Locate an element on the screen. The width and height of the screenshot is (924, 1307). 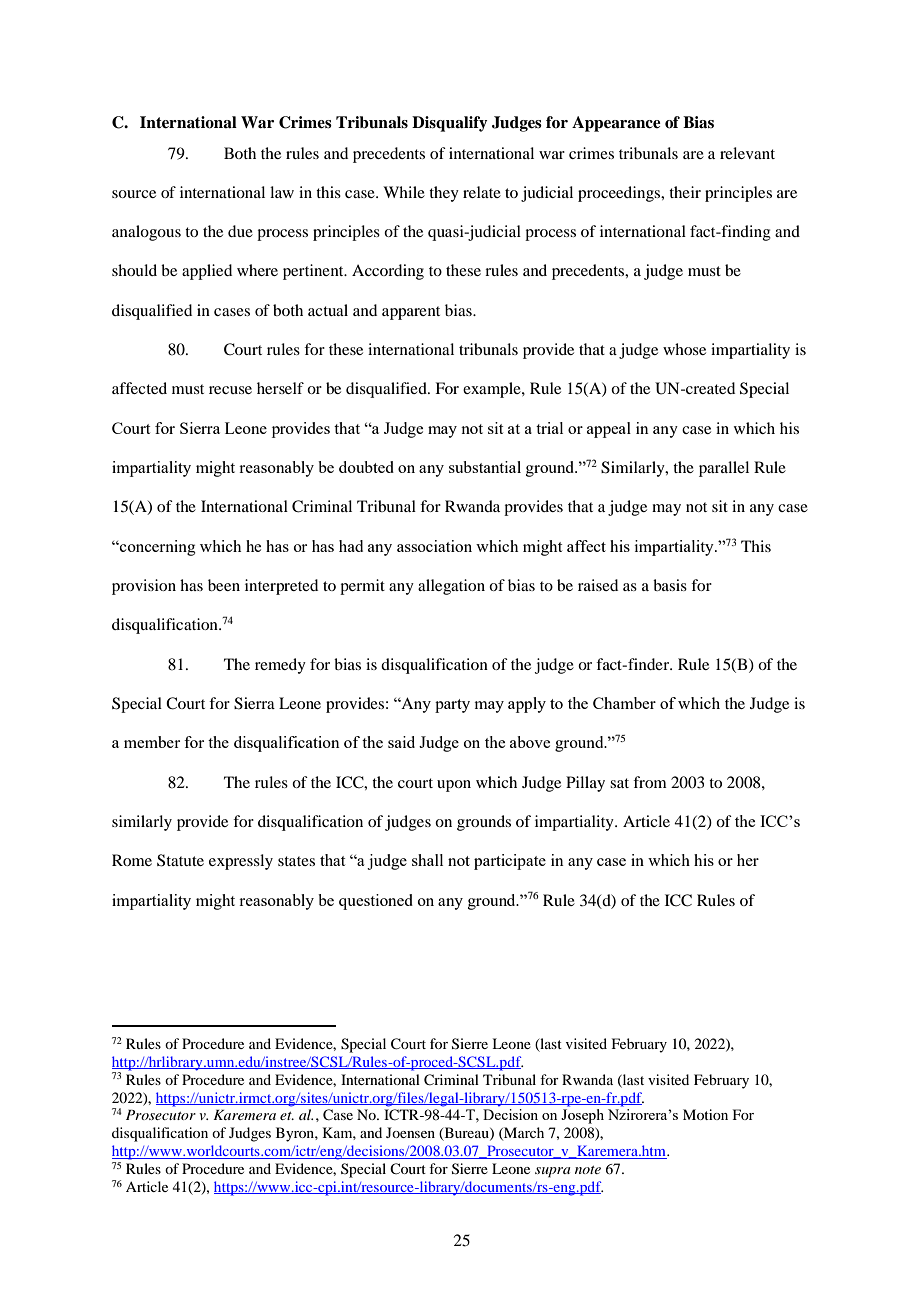
their is located at coordinates (685, 192).
